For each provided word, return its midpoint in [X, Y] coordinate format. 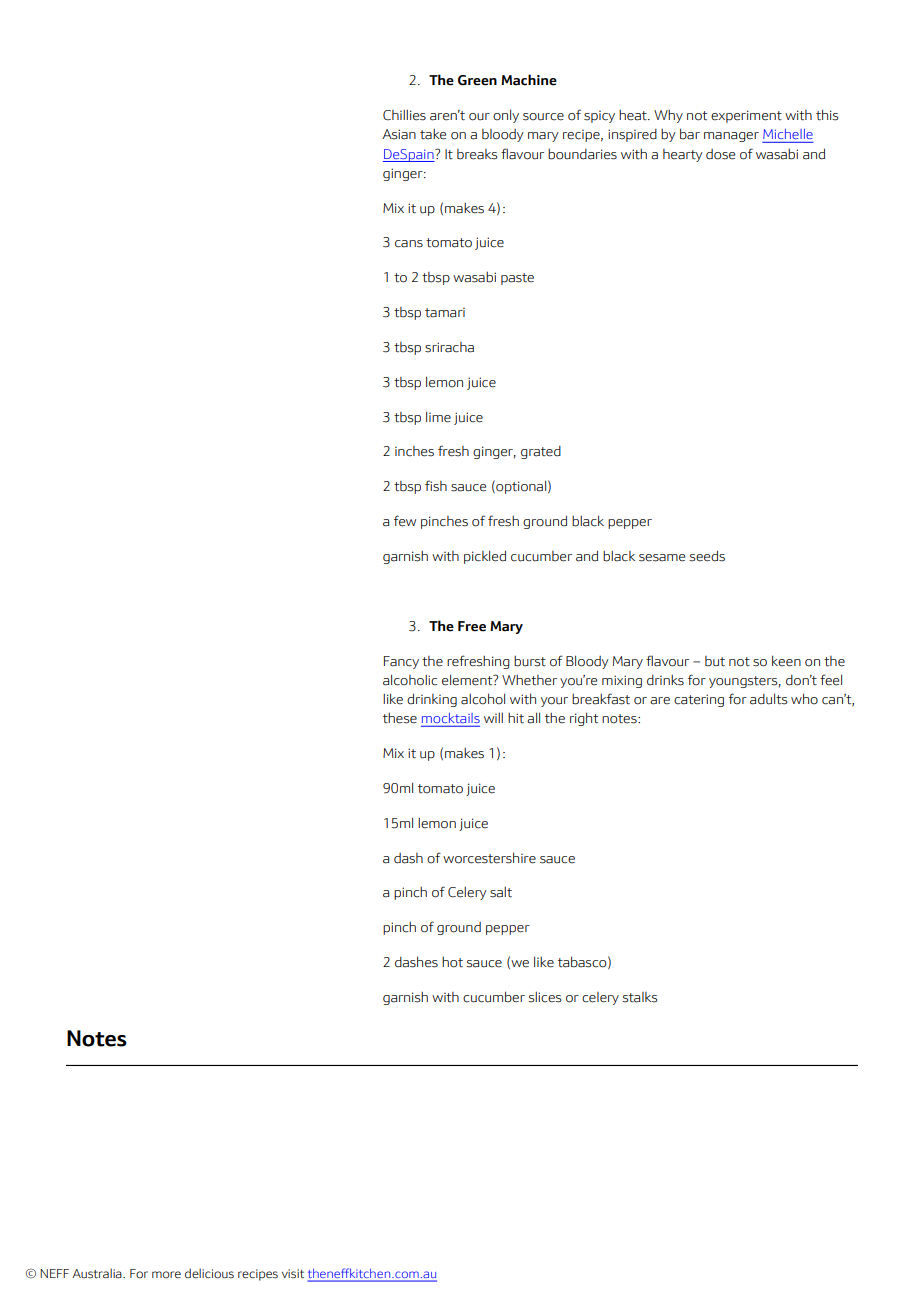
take [433, 134]
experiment [746, 116]
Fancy [401, 662]
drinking [432, 700]
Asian [399, 134]
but [715, 661]
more [166, 1274]
